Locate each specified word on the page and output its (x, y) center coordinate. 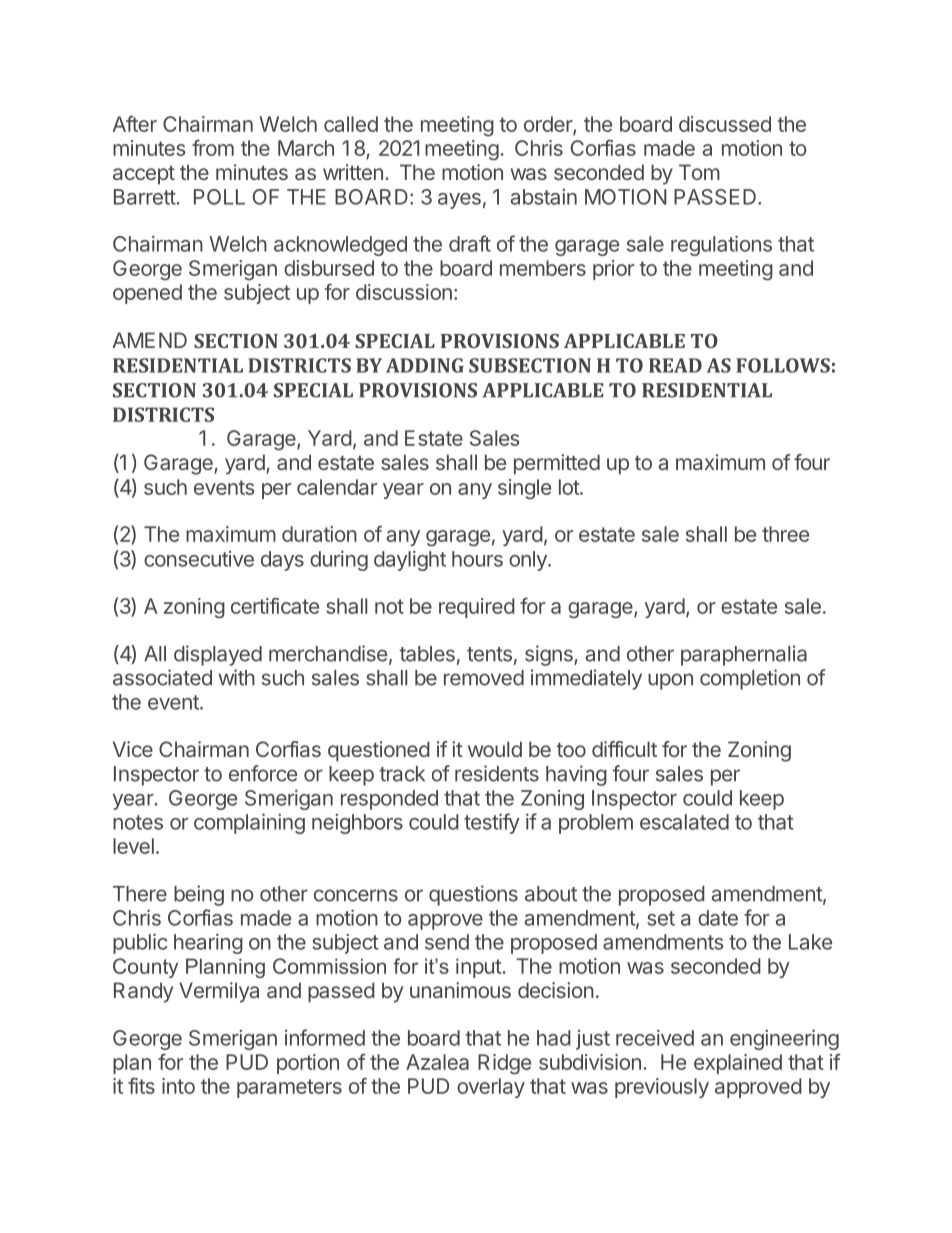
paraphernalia (744, 655)
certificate (275, 605)
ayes (459, 201)
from (213, 147)
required (477, 608)
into (178, 1086)
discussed (725, 124)
